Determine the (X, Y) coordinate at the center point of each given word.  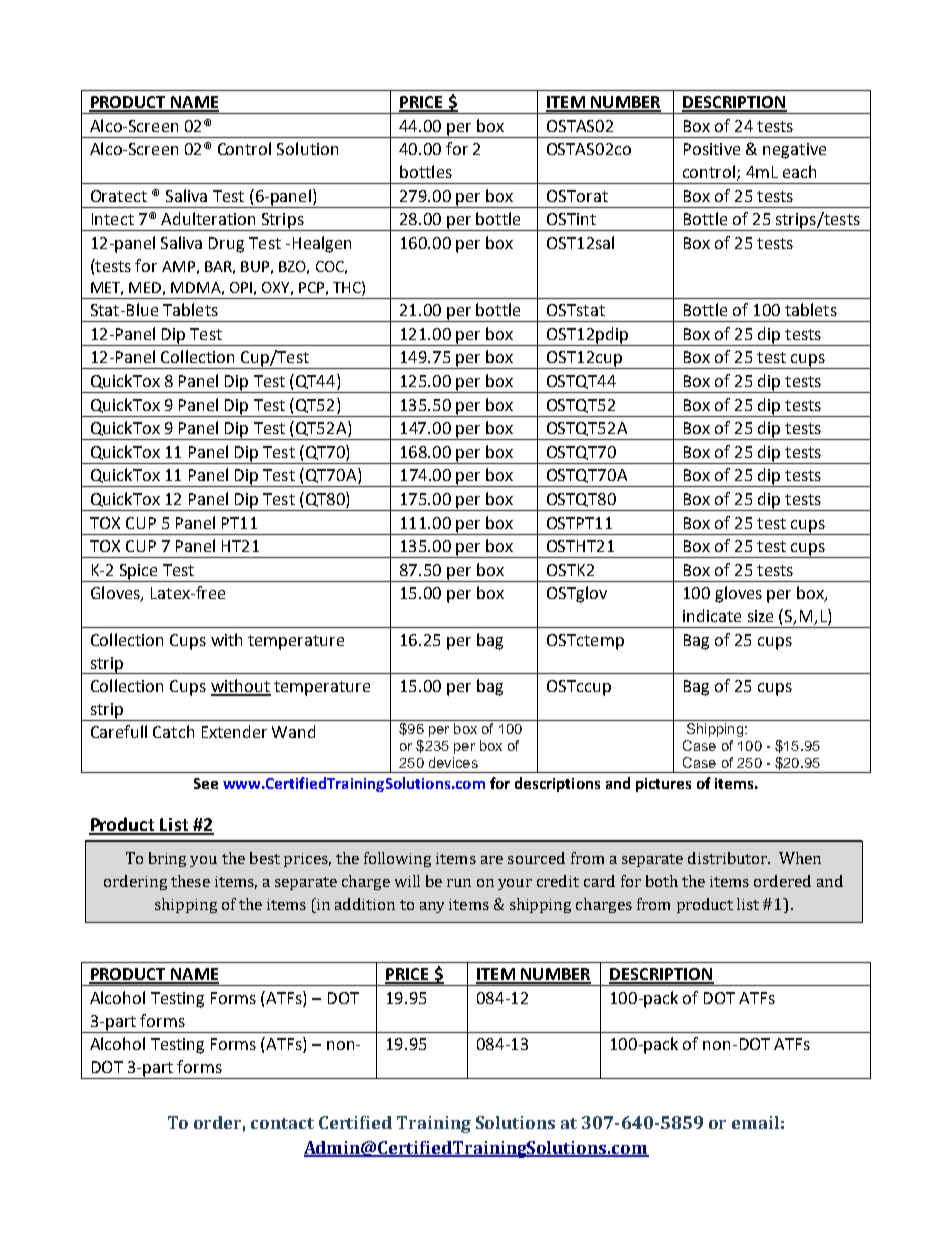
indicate (712, 615)
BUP (255, 266)
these (190, 881)
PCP (311, 287)
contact (282, 1123)
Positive (712, 149)
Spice (138, 572)
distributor (729, 858)
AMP (178, 266)
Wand (293, 731)
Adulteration (208, 218)
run (459, 883)
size (760, 616)
